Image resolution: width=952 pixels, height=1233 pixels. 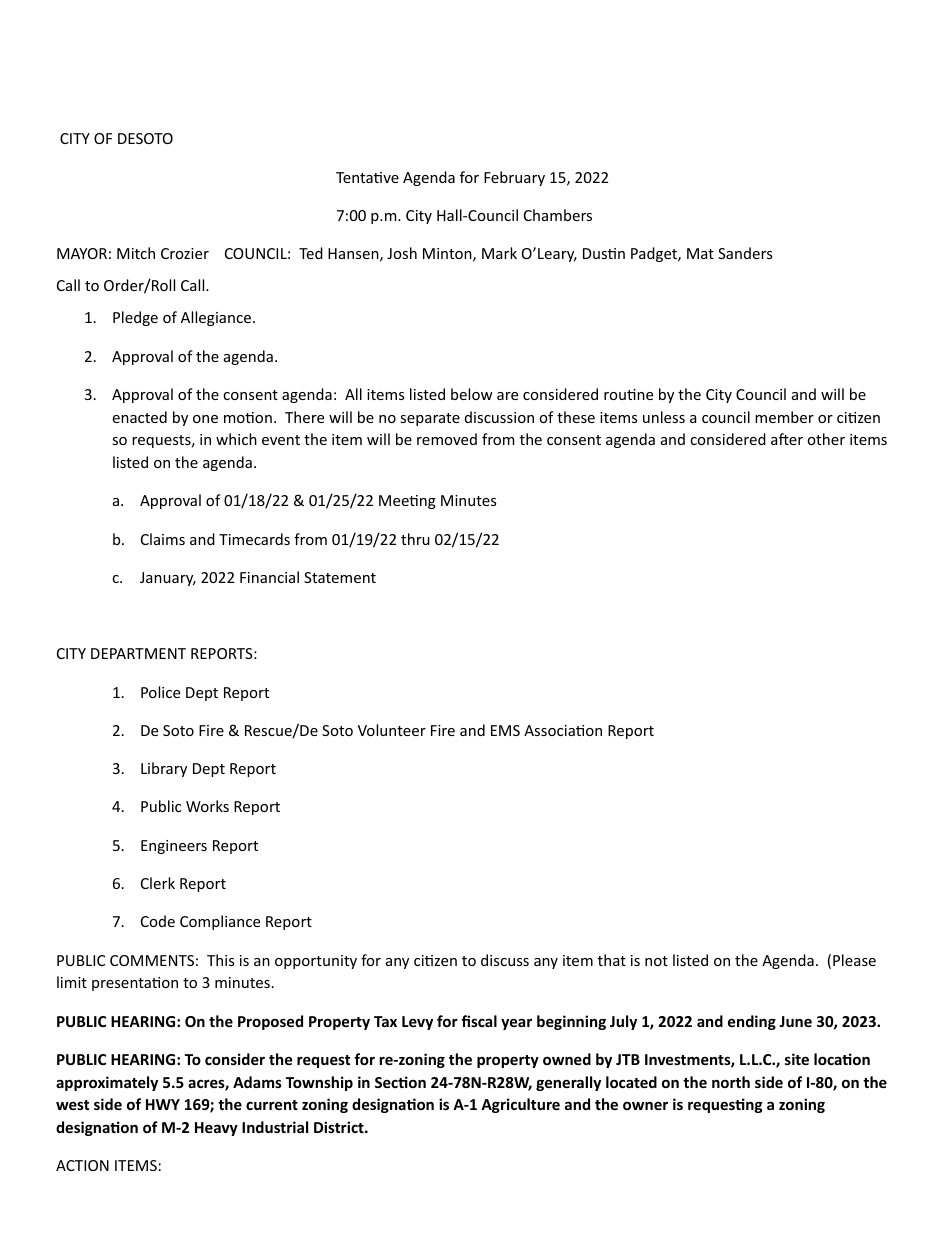 What do you see at coordinates (163, 1104) in the screenshot?
I see `HWY` at bounding box center [163, 1104].
